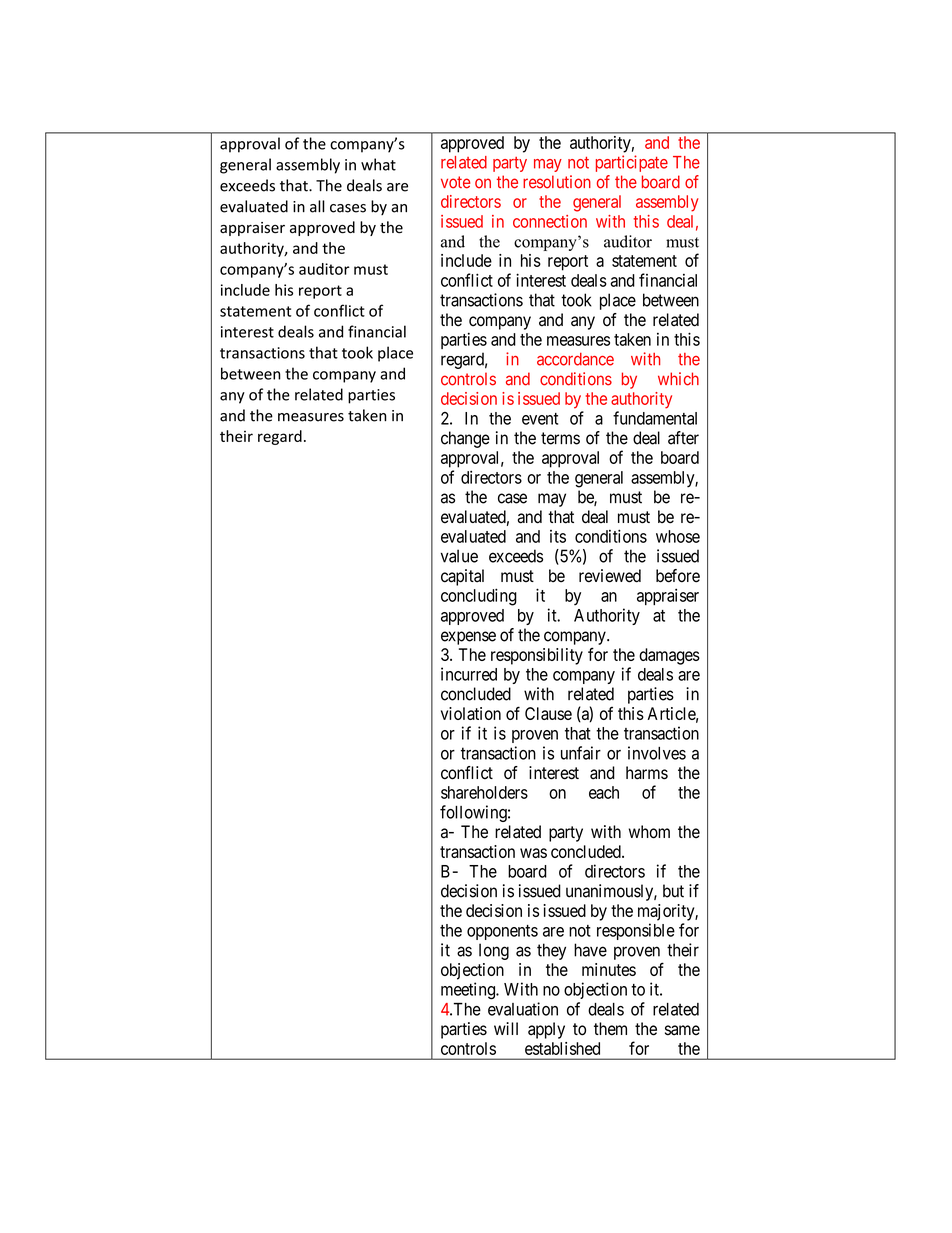 Image resolution: width=952 pixels, height=1233 pixels. Describe the element at coordinates (484, 792) in the screenshot. I see `shareholders` at that location.
